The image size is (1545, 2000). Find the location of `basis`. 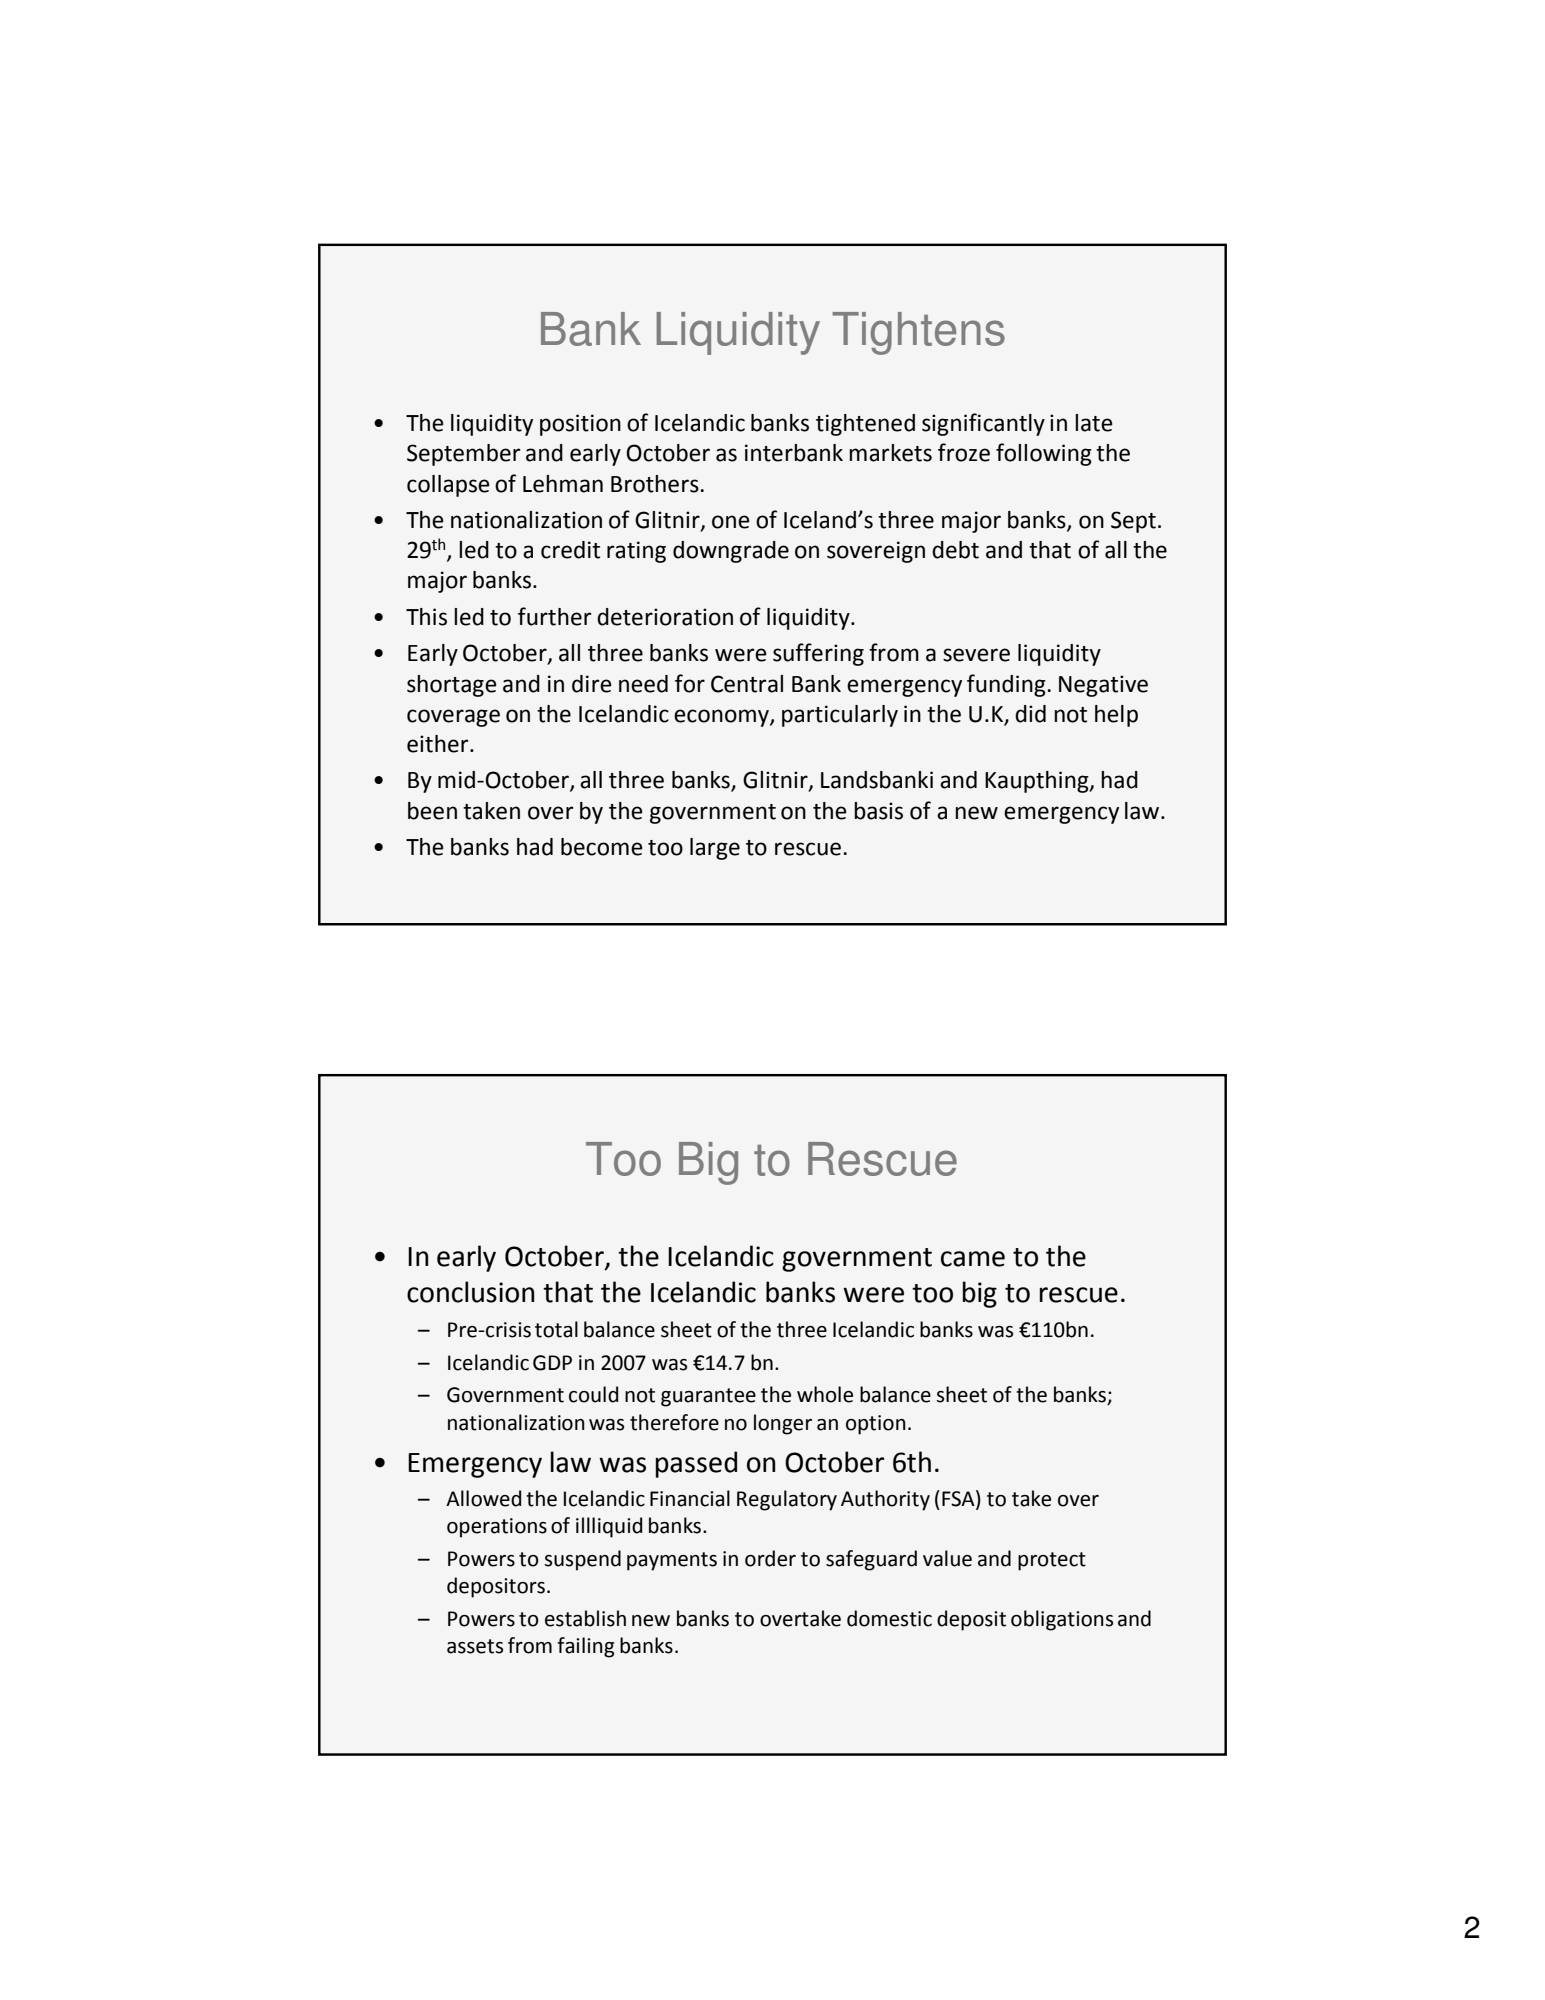

basis is located at coordinates (878, 811).
